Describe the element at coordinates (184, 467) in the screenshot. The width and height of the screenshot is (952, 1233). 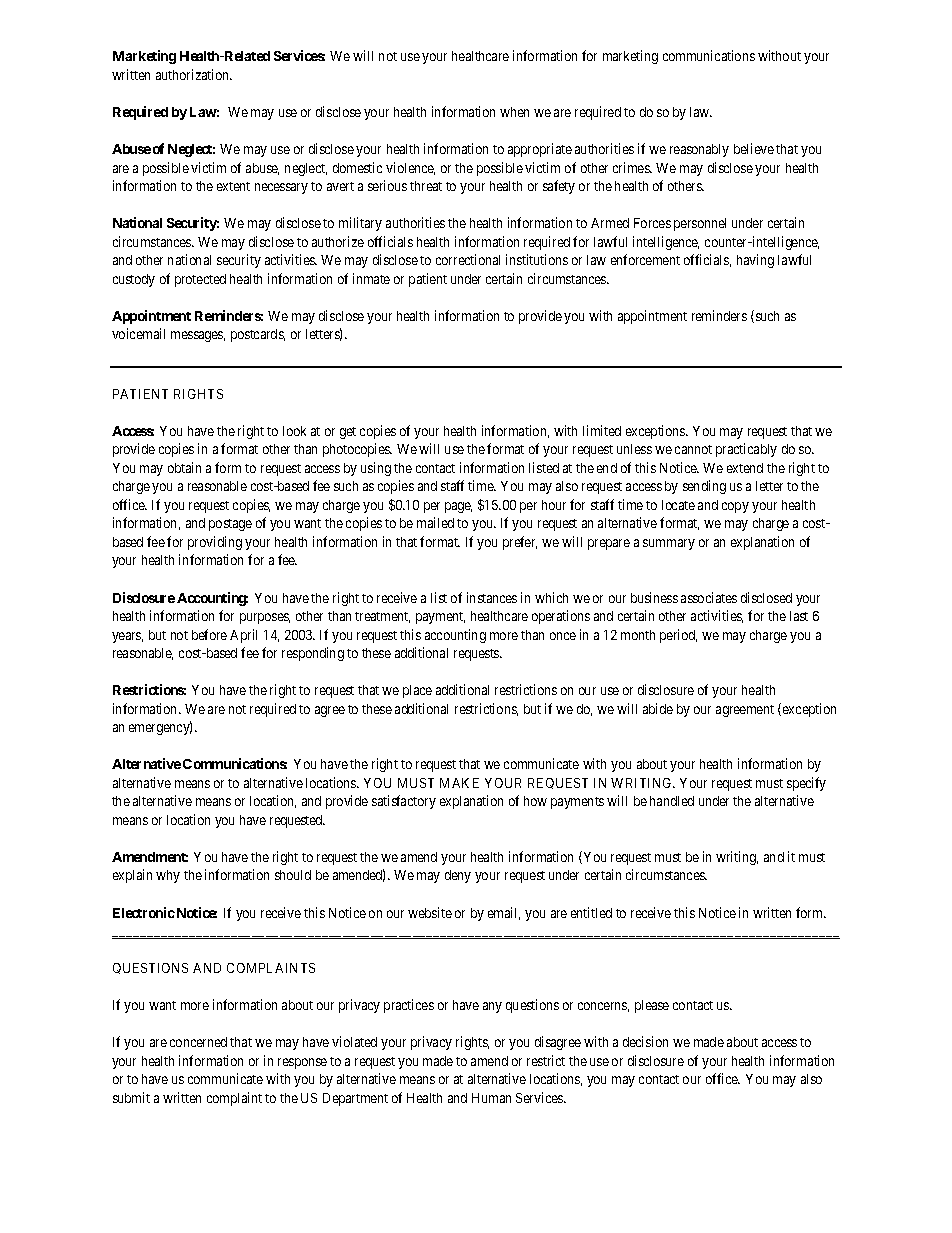
I see `obtain` at that location.
